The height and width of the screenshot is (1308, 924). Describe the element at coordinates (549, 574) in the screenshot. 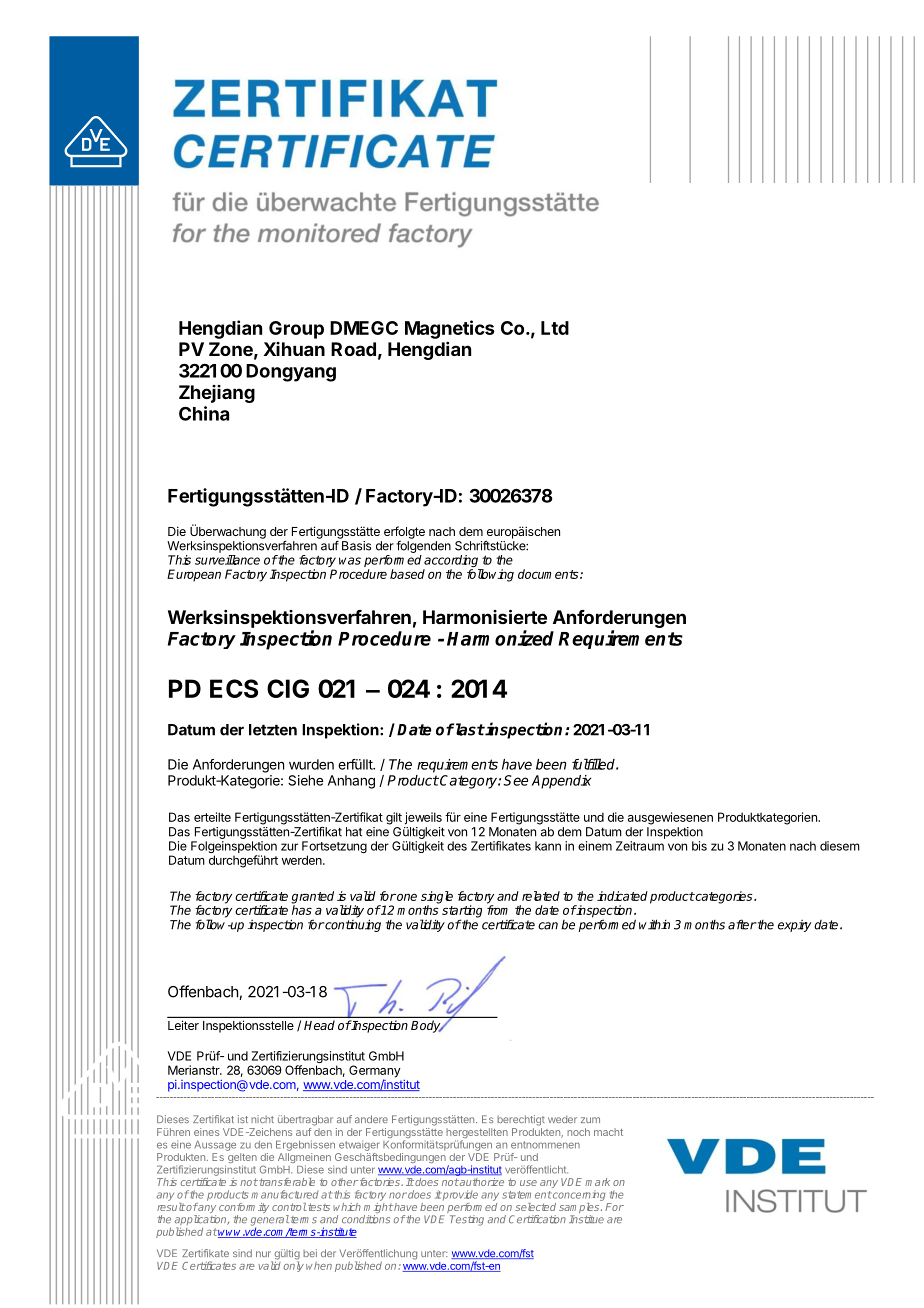

I see `documents` at that location.
